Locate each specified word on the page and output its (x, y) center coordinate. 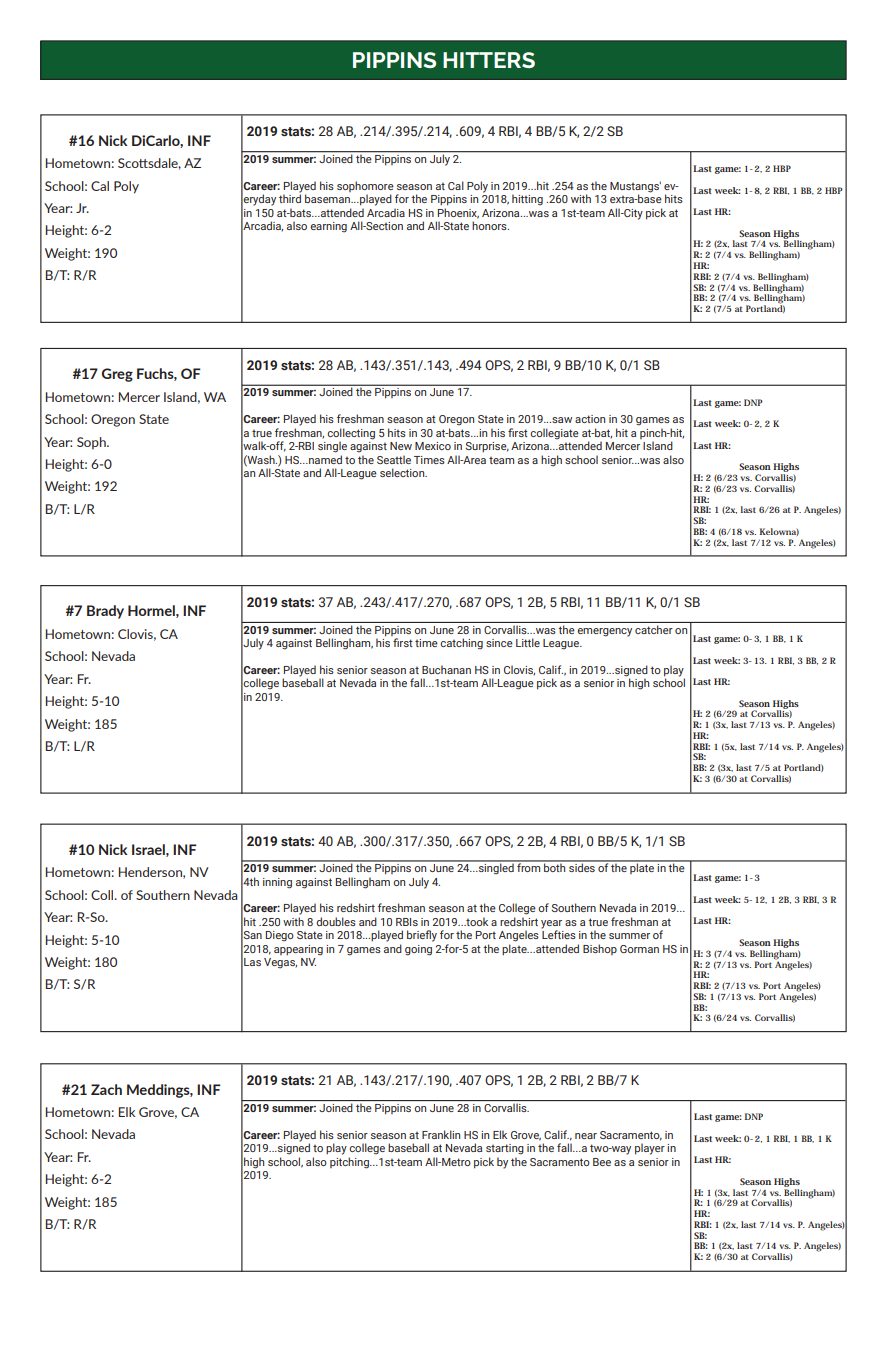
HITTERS (489, 60)
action (590, 419)
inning (277, 883)
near (586, 1136)
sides (582, 866)
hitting (527, 200)
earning (328, 227)
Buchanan (446, 669)
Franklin (441, 1134)
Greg (117, 375)
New (401, 446)
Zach (106, 1089)
